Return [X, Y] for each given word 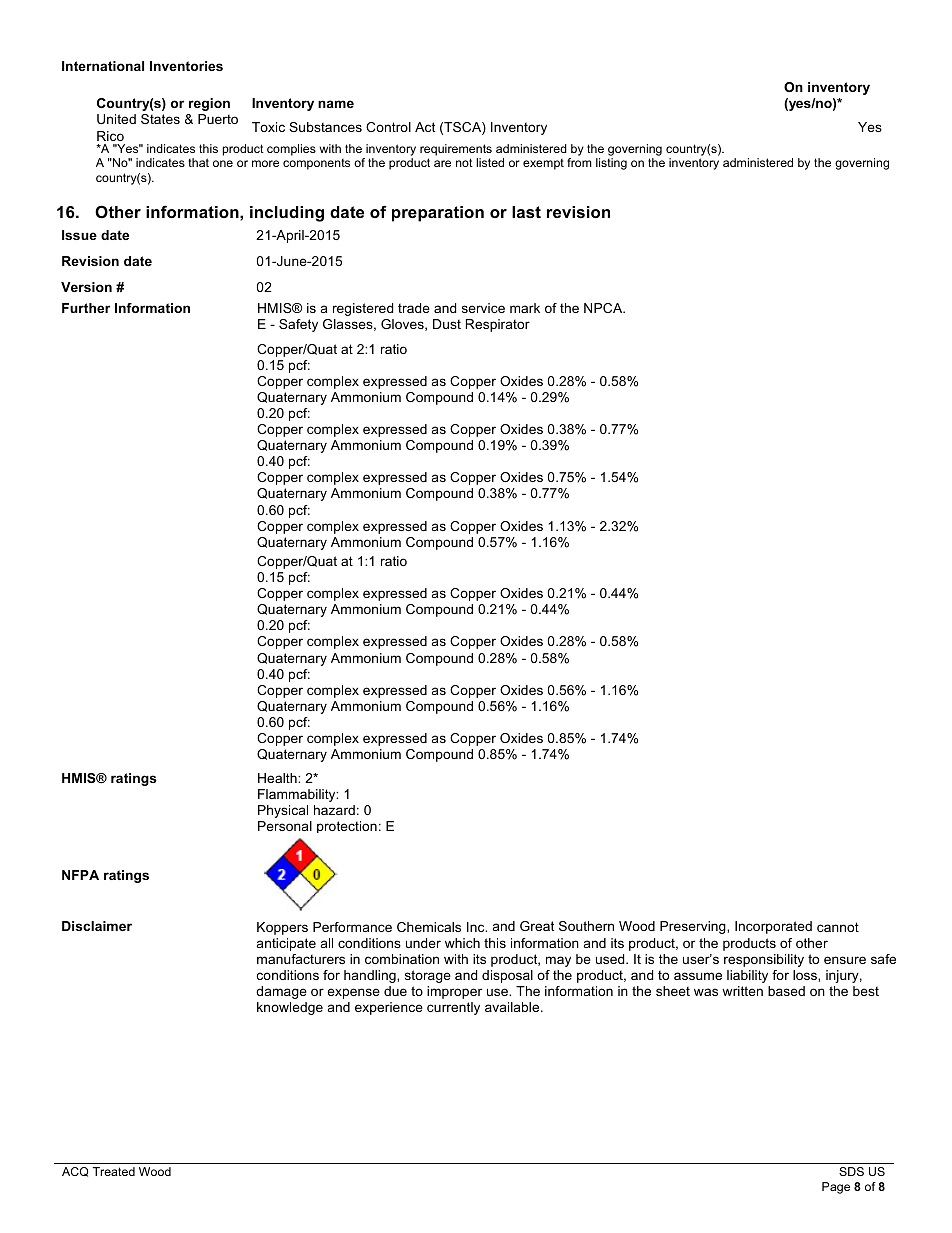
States [160, 119]
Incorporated [773, 927]
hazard [334, 810]
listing [611, 164]
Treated [114, 1171]
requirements [456, 151]
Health [278, 778]
